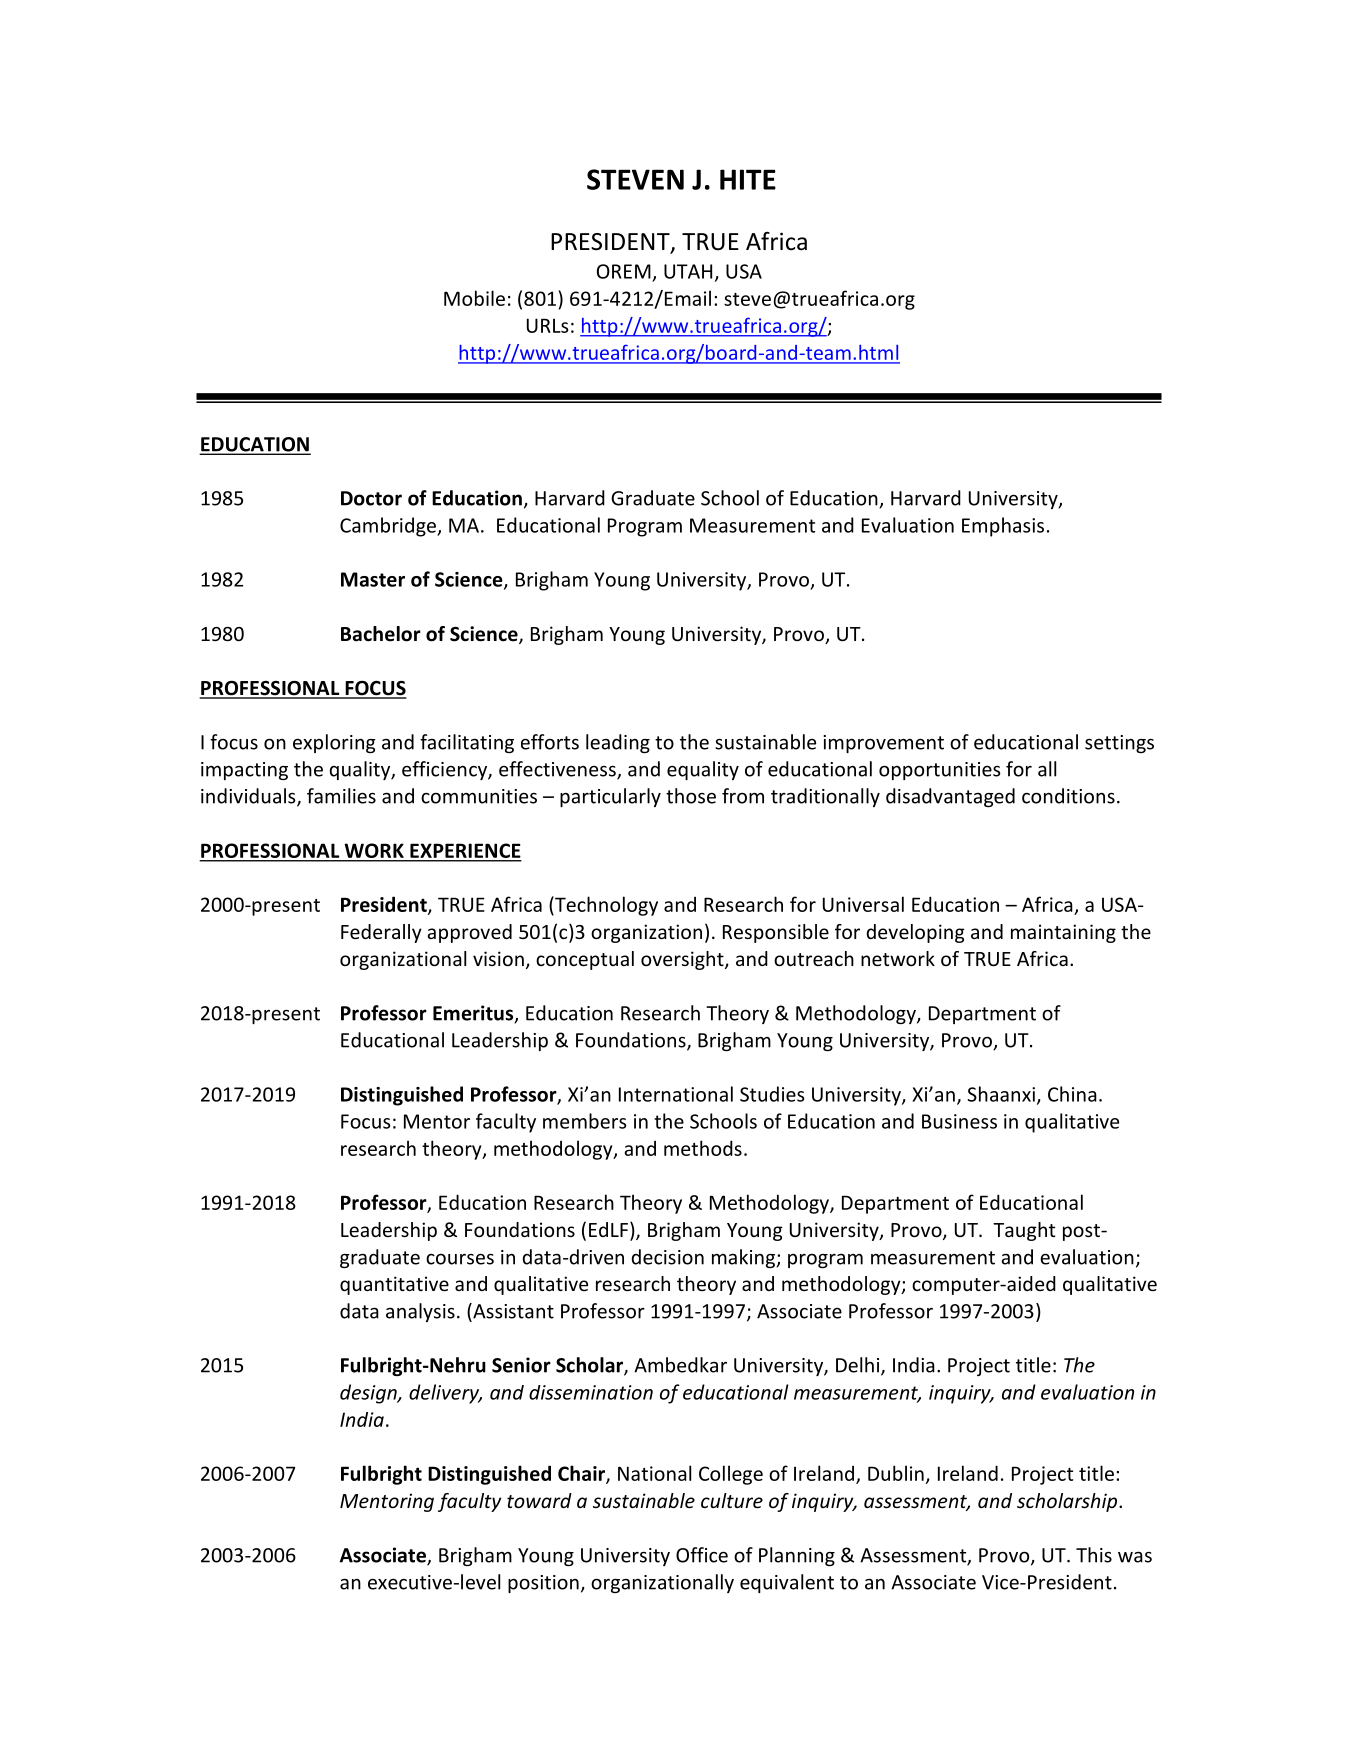 This screenshot has height=1758, width=1358. What do you see at coordinates (688, 271) in the screenshot?
I see `UTAH` at bounding box center [688, 271].
